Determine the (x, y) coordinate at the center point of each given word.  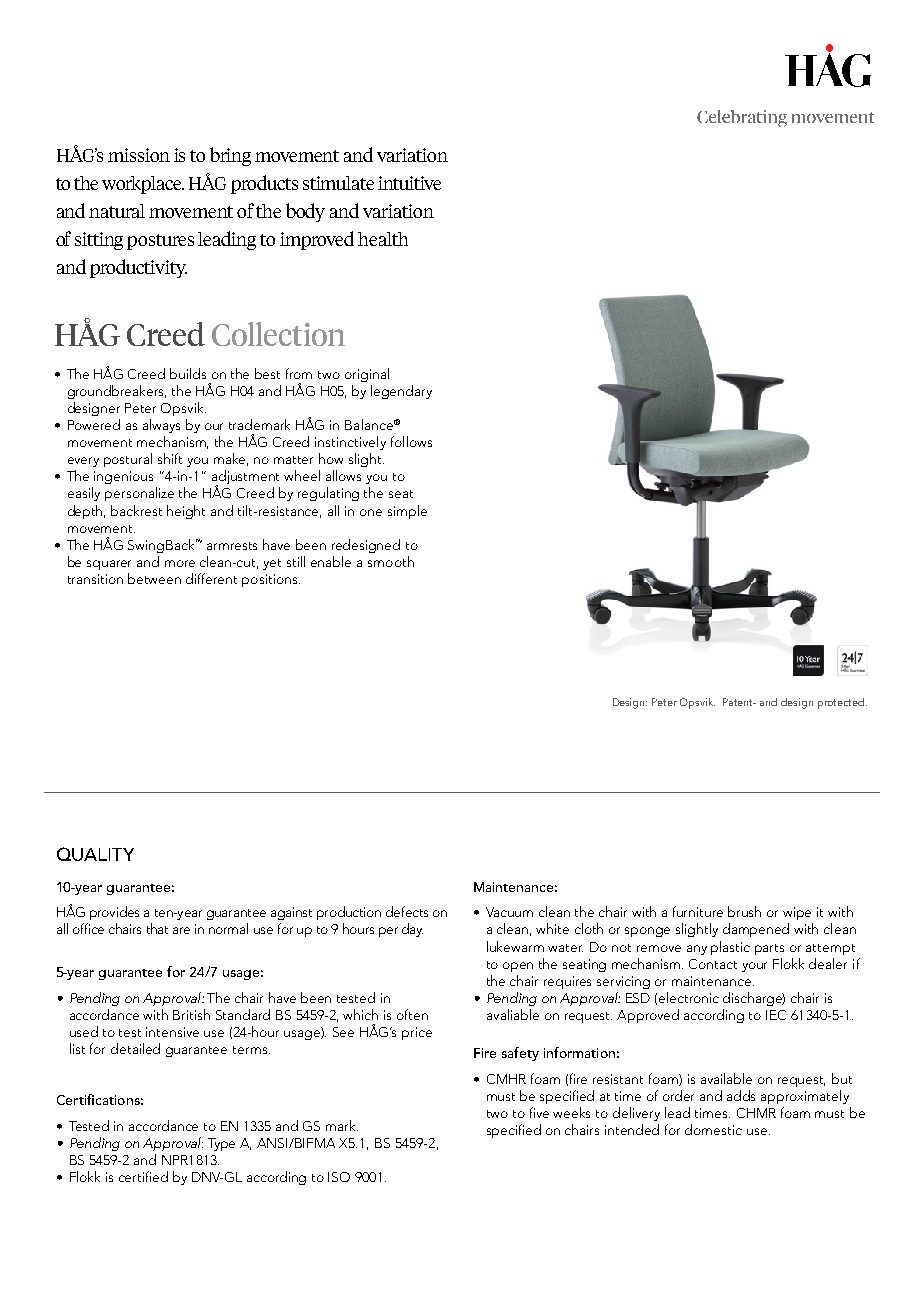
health (383, 239)
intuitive (409, 183)
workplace (143, 185)
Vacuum (509, 912)
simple (407, 512)
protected (842, 703)
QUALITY (95, 854)
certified (143, 1176)
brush (744, 911)
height (186, 512)
